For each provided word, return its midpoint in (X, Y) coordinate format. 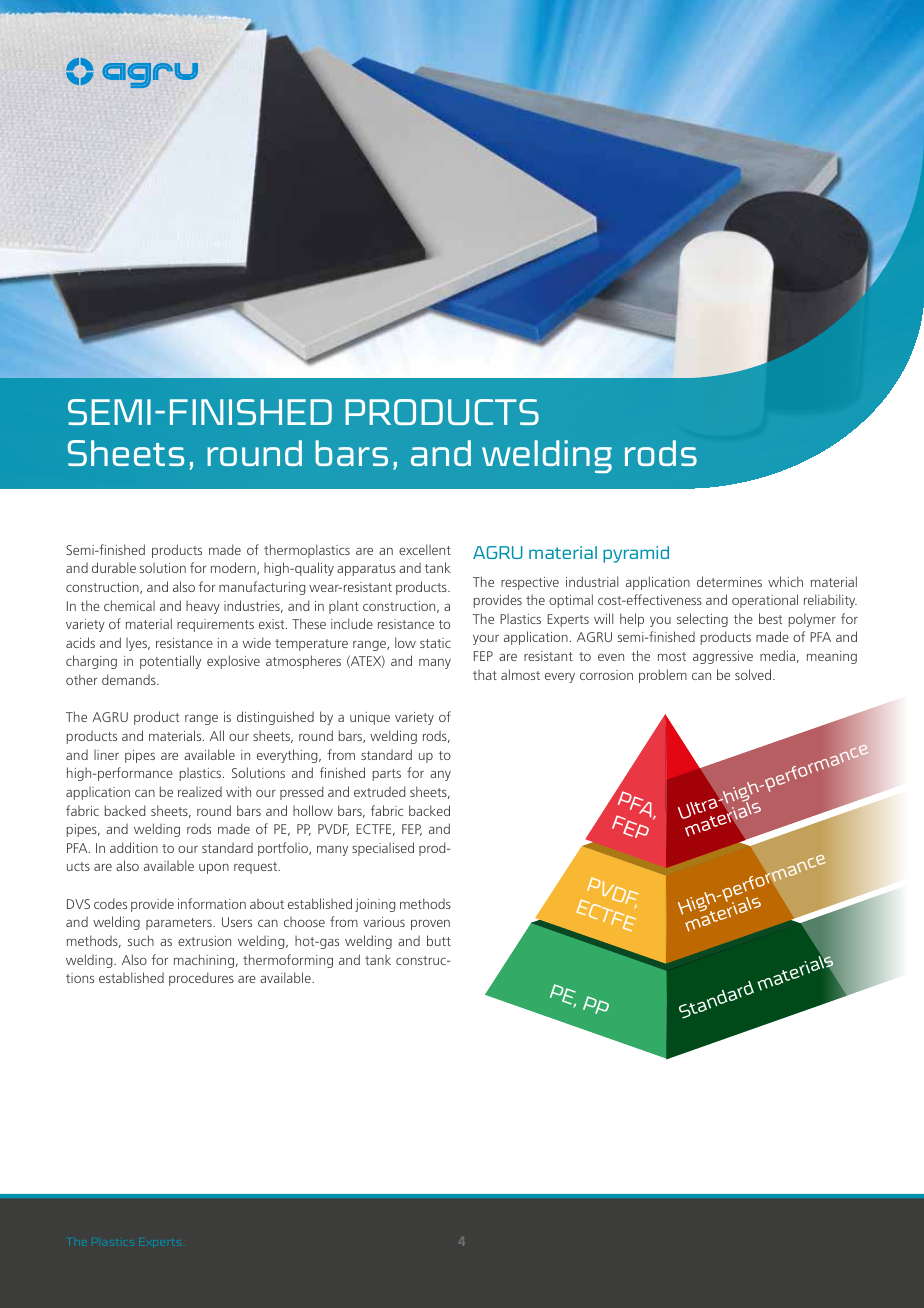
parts (387, 775)
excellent (425, 549)
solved (754, 674)
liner (106, 755)
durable (114, 567)
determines (729, 581)
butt (439, 940)
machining (204, 961)
